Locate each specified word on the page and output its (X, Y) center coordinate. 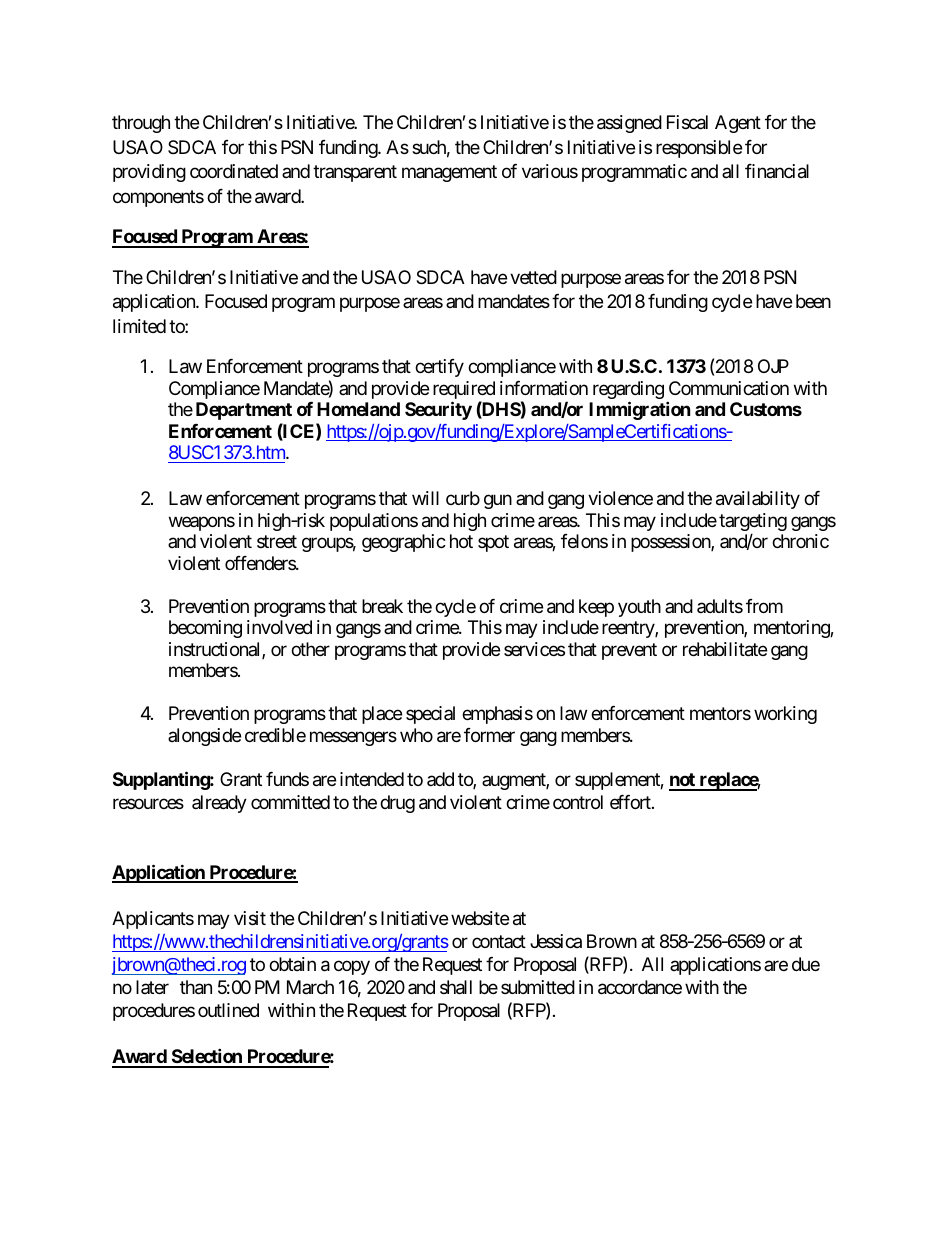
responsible (699, 149)
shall (456, 987)
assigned (629, 124)
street (277, 542)
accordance (640, 987)
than (196, 987)
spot (493, 544)
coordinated (234, 171)
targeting (753, 523)
